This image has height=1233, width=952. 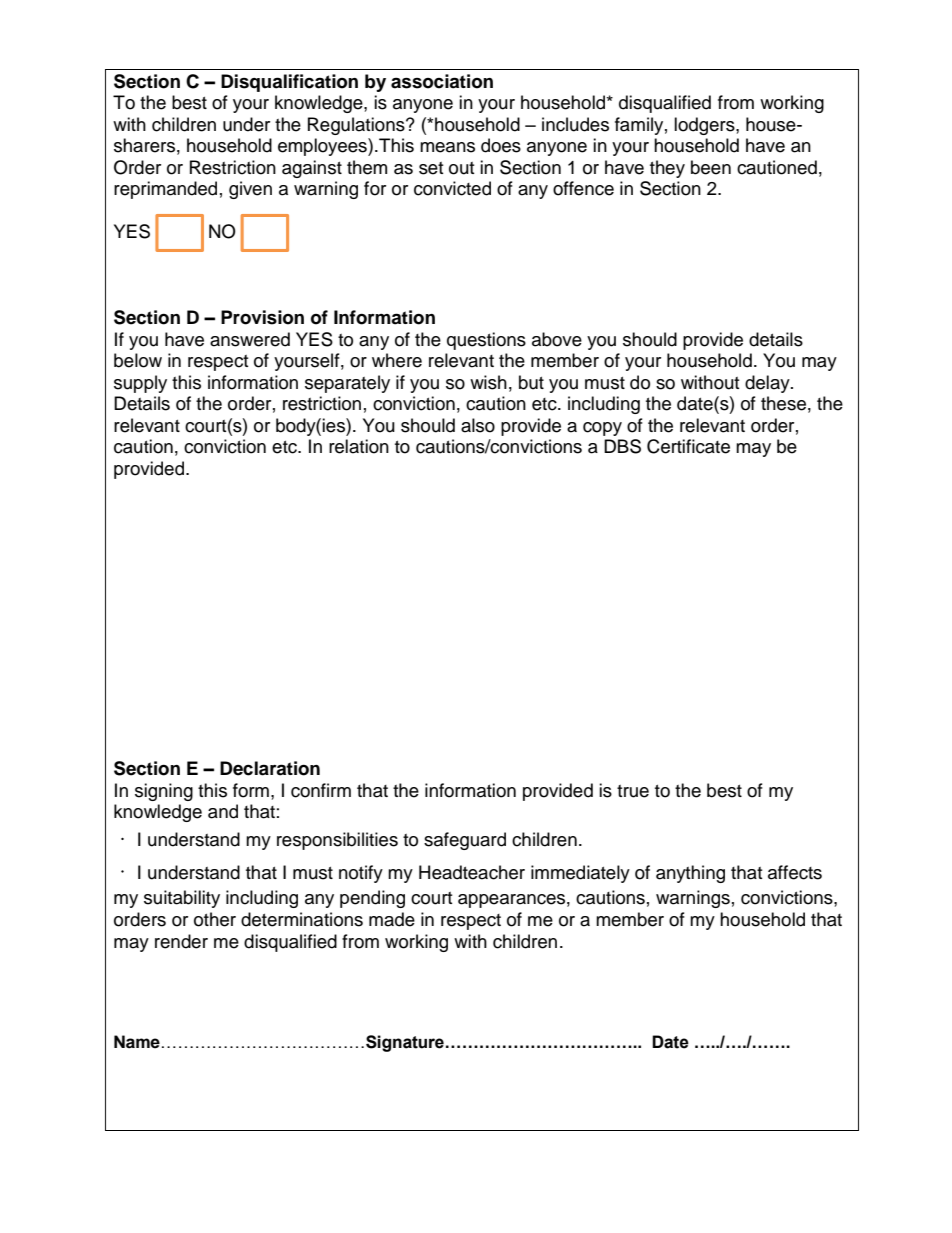 I want to click on been, so click(x=711, y=167).
